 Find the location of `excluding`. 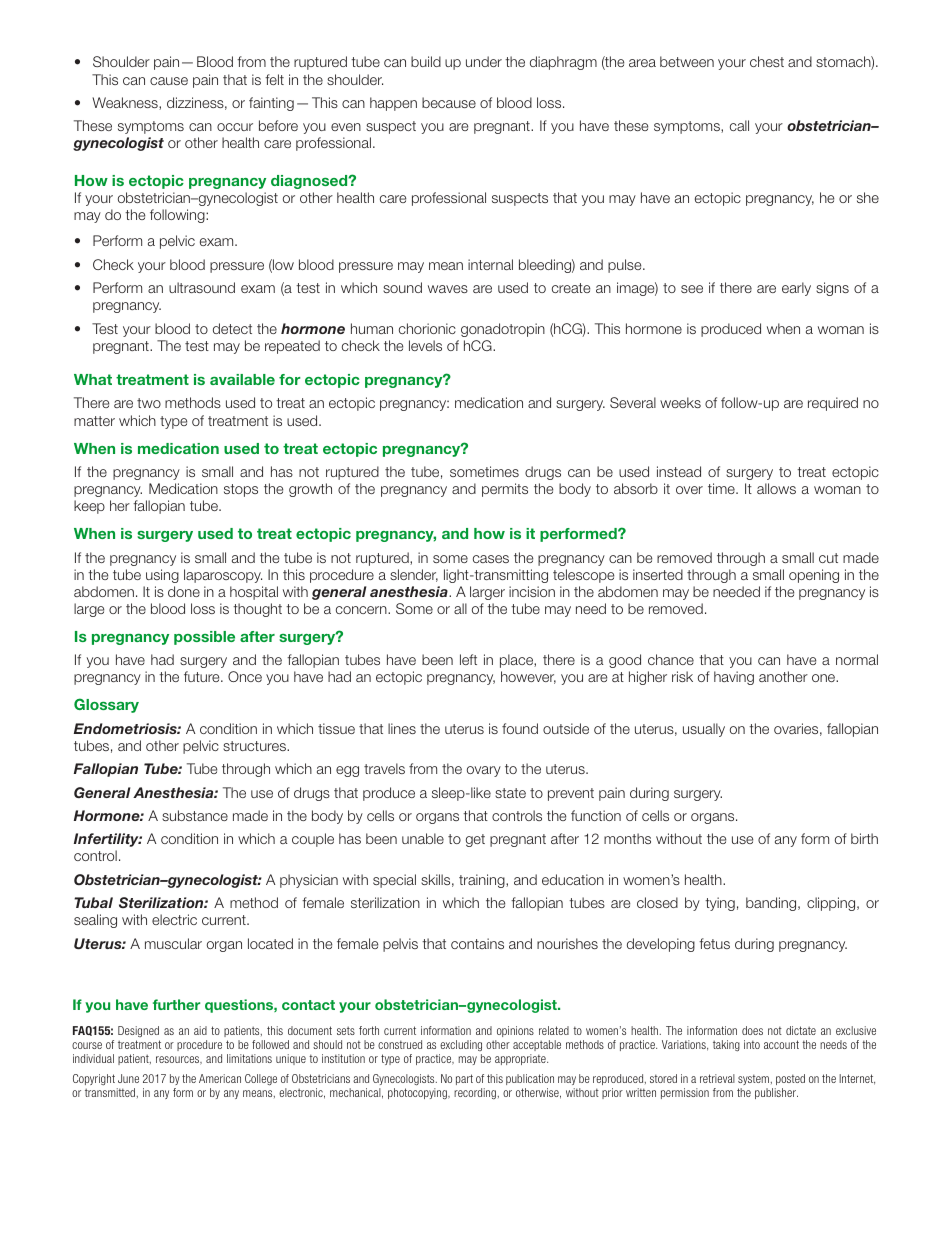

excluding is located at coordinates (460, 1047).
